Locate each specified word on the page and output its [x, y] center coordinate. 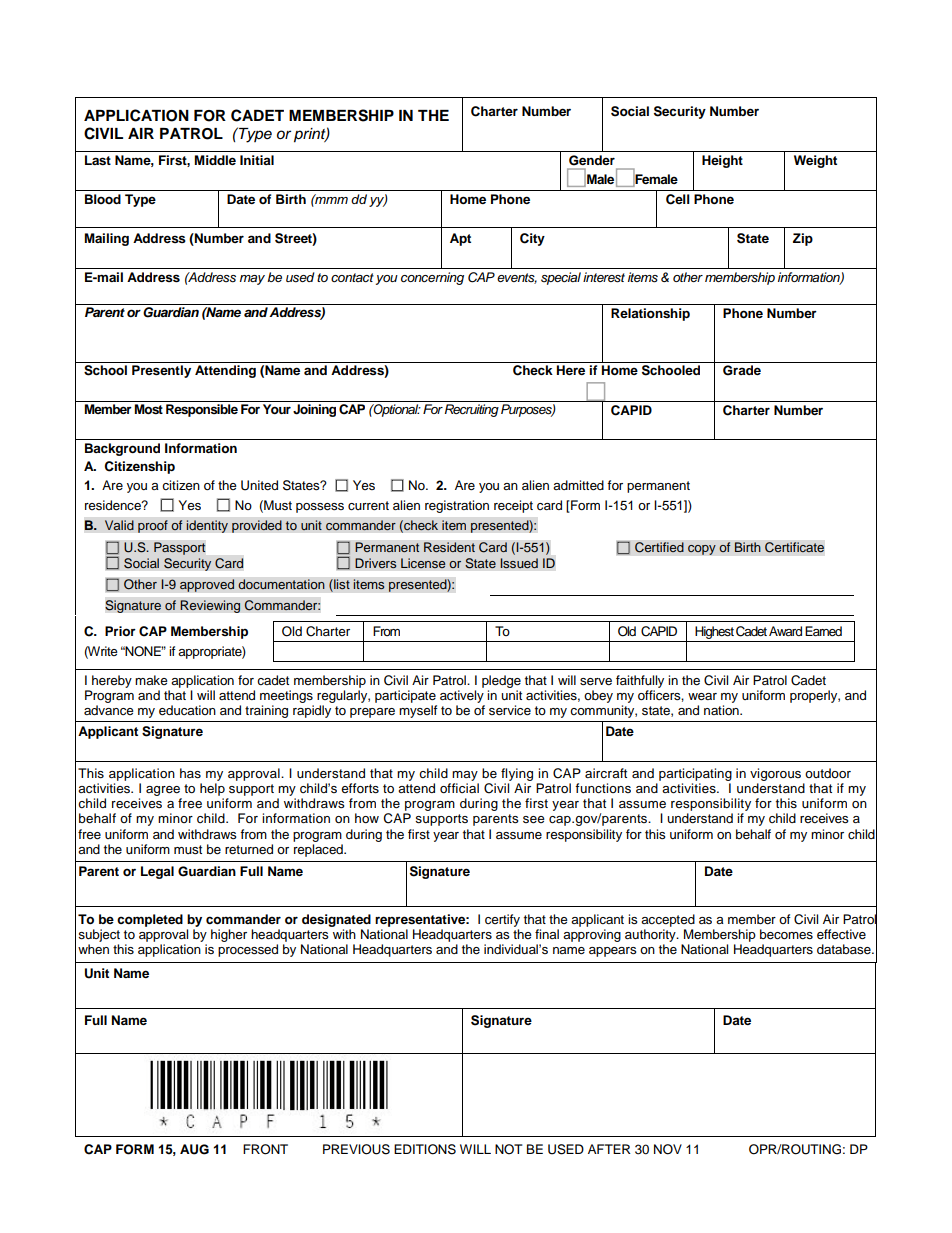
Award [785, 631]
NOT [509, 1149]
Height [722, 161]
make [151, 680]
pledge [501, 681]
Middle [215, 160]
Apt [460, 239]
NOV [668, 1149]
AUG [194, 1149]
